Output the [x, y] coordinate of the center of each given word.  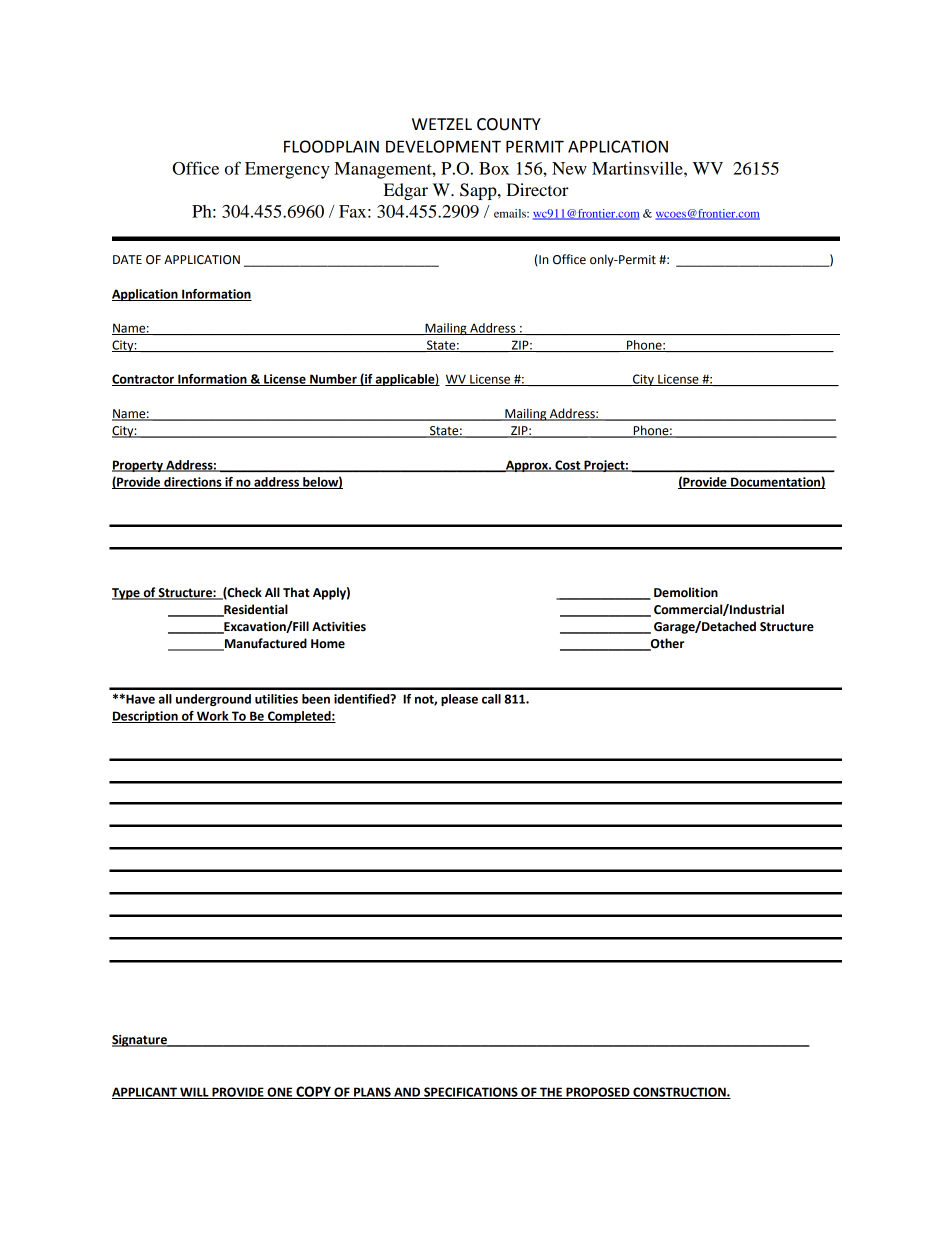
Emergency [287, 170]
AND [407, 1093]
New [569, 168]
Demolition [686, 592]
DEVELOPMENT [443, 146]
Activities [339, 627]
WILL [194, 1093]
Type [127, 594]
